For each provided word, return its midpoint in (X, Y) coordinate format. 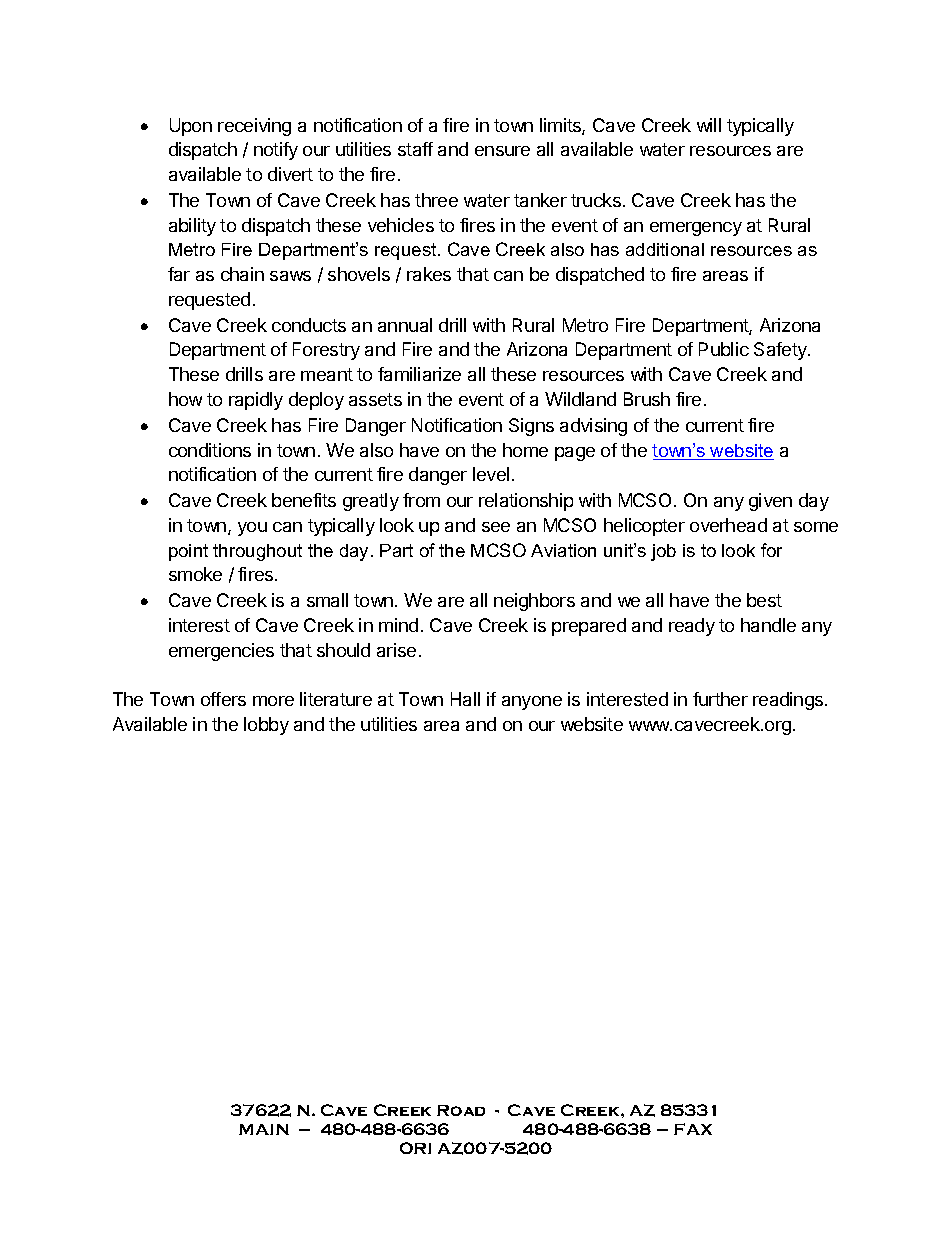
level (491, 474)
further (720, 699)
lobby (266, 726)
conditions (210, 450)
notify (276, 151)
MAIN (264, 1129)
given (770, 502)
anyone (532, 703)
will (709, 125)
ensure (502, 151)
